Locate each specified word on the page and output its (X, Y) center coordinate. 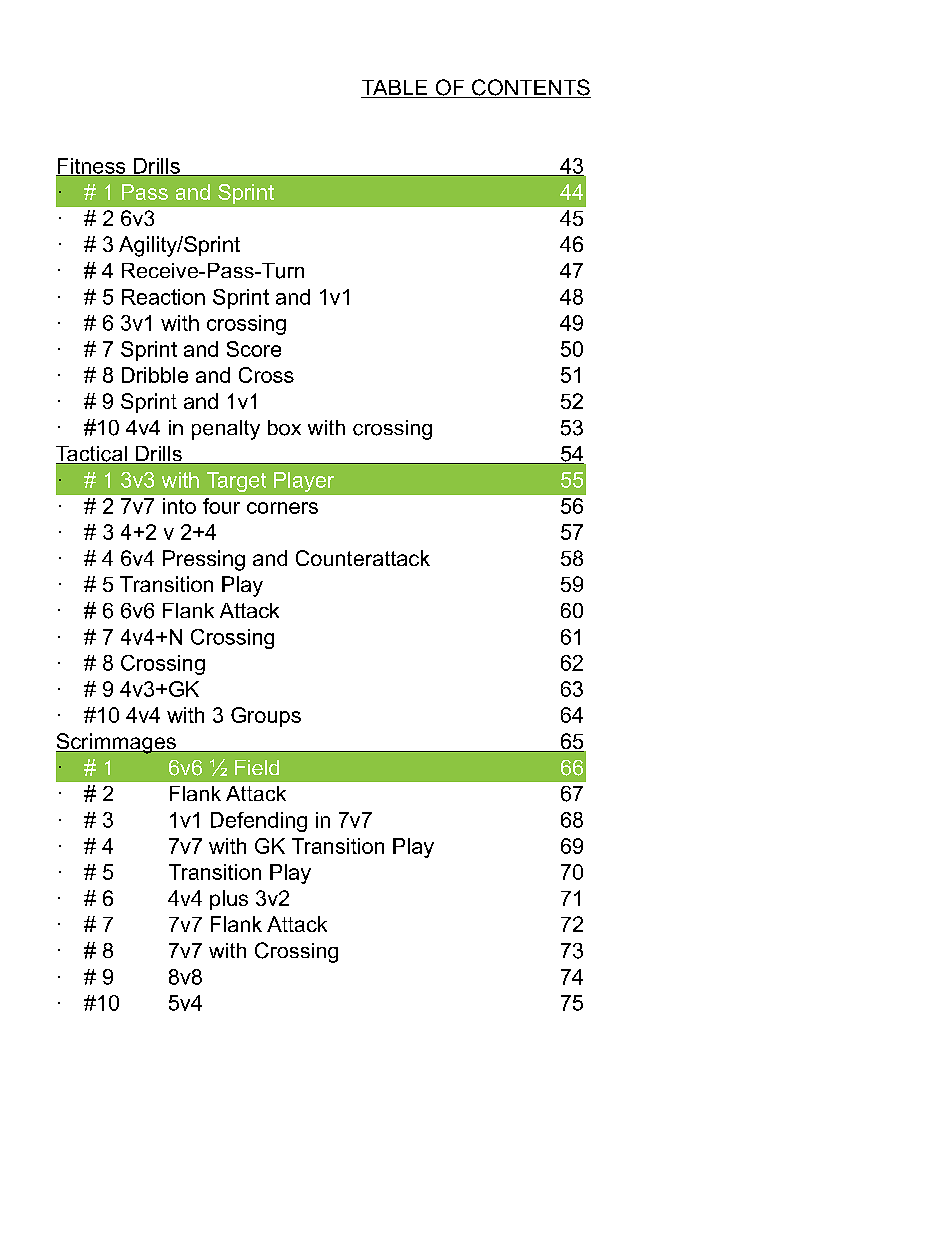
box (284, 428)
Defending (259, 822)
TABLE (395, 89)
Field (257, 767)
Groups (266, 717)
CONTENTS (530, 88)
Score (254, 349)
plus (229, 900)
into (179, 506)
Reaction (163, 297)
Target (236, 482)
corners (282, 508)
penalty (226, 430)
